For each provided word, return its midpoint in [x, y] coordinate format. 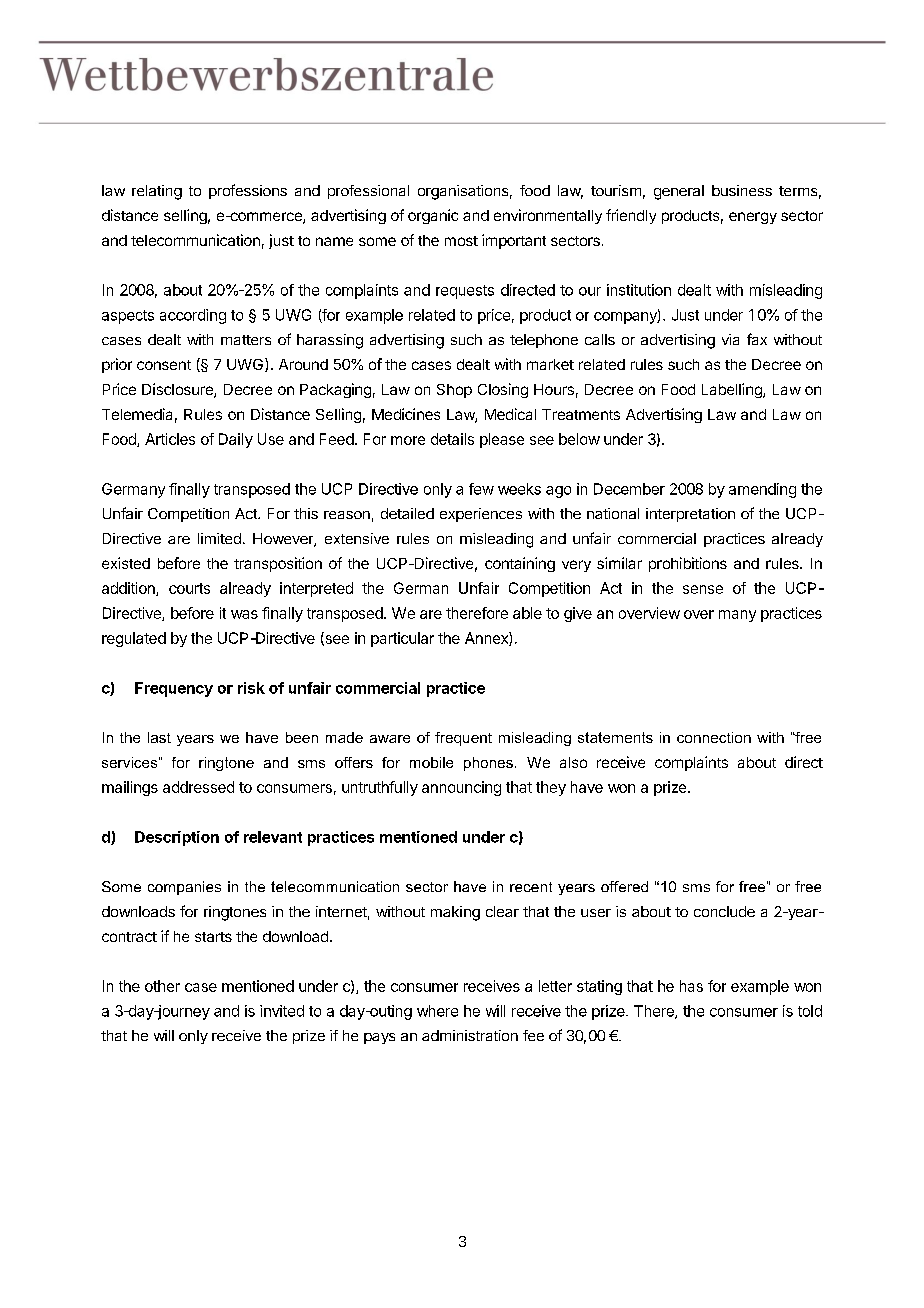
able [527, 613]
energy [753, 218]
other [162, 986]
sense [703, 589]
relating [157, 192]
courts [189, 588]
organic [433, 216]
